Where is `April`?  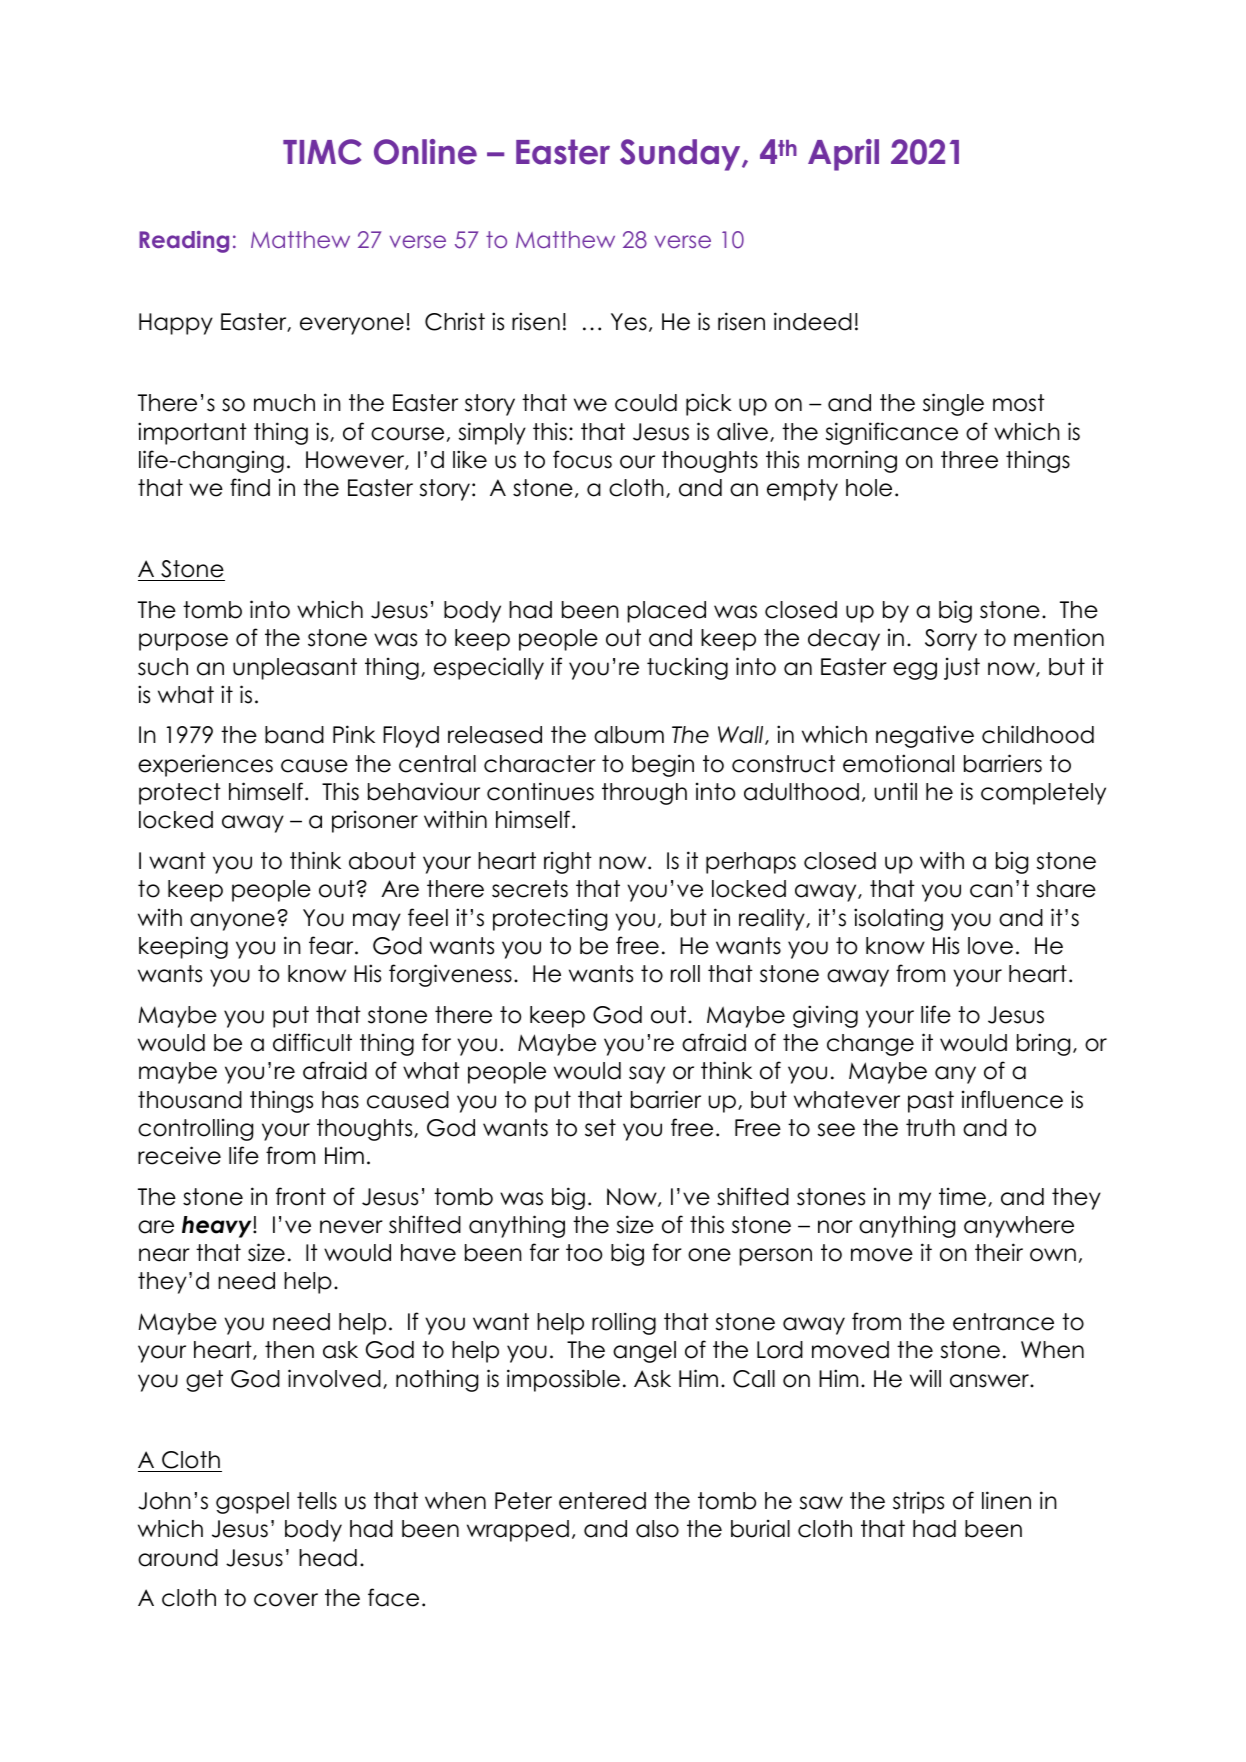 April is located at coordinates (843, 155).
